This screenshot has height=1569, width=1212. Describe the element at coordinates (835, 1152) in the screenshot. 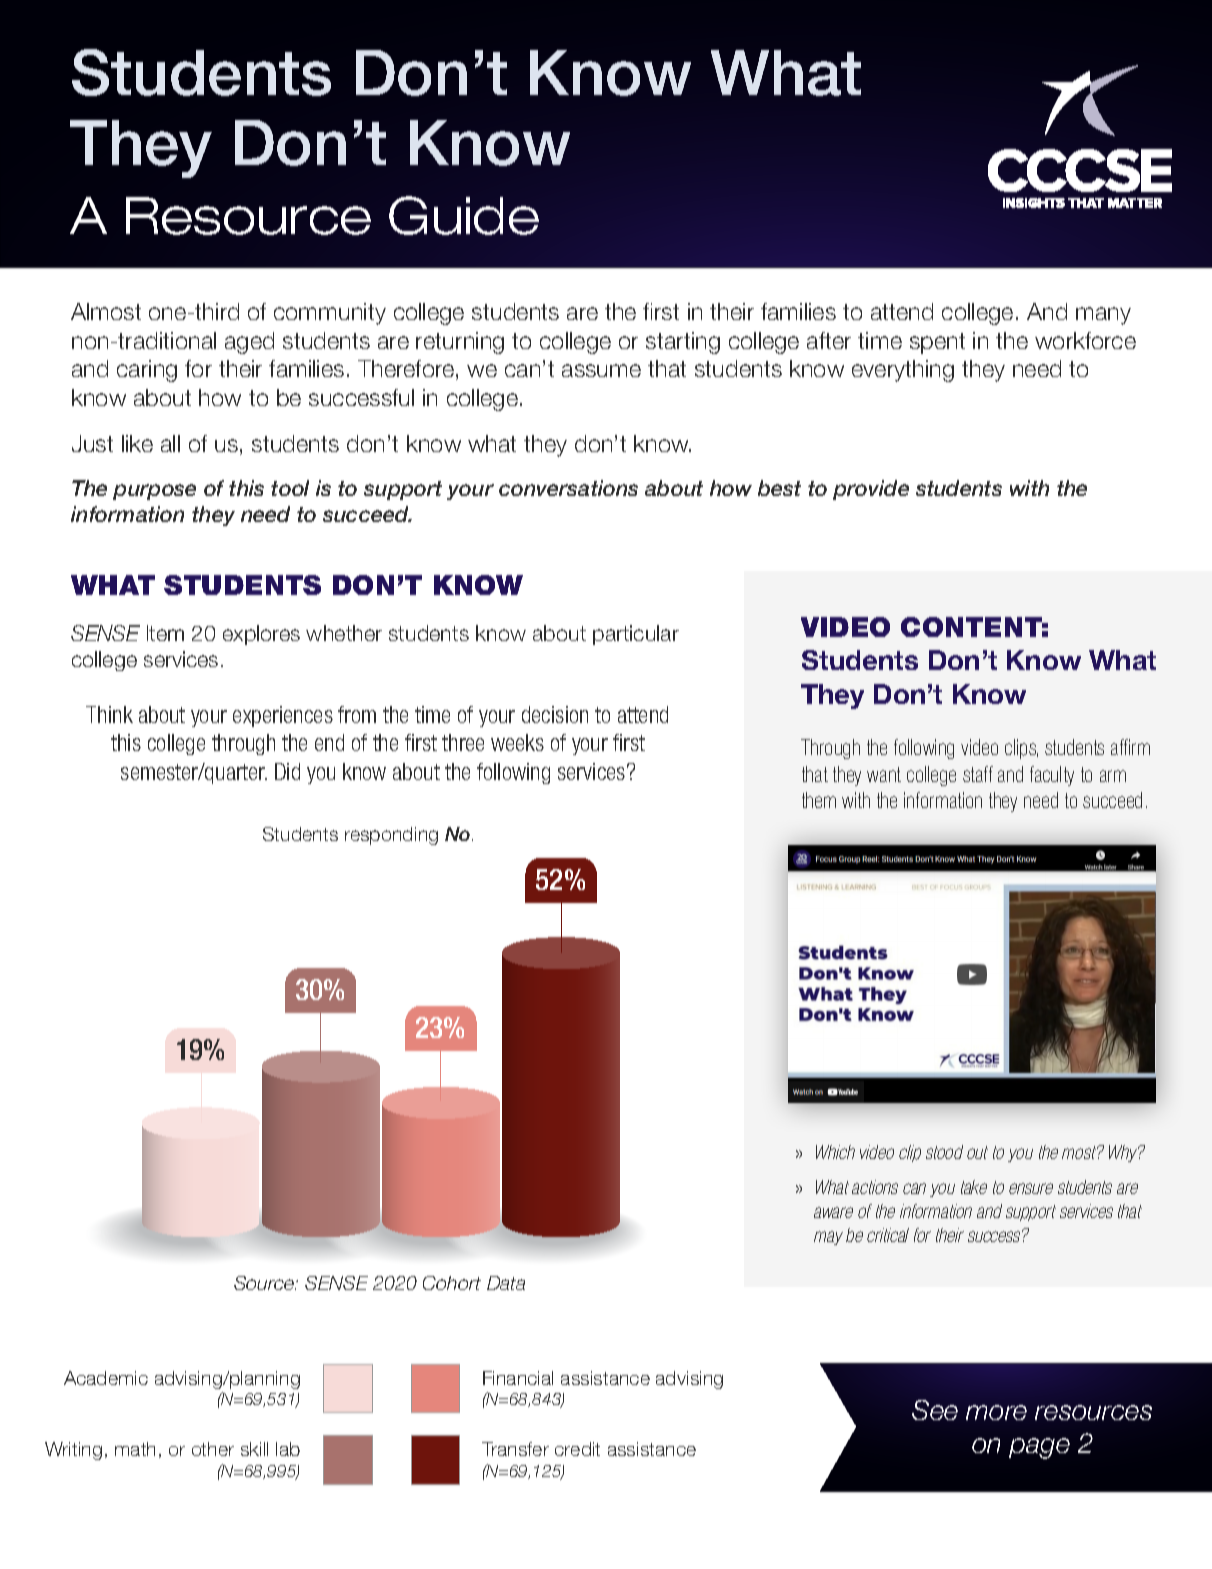

I see `Which` at that location.
